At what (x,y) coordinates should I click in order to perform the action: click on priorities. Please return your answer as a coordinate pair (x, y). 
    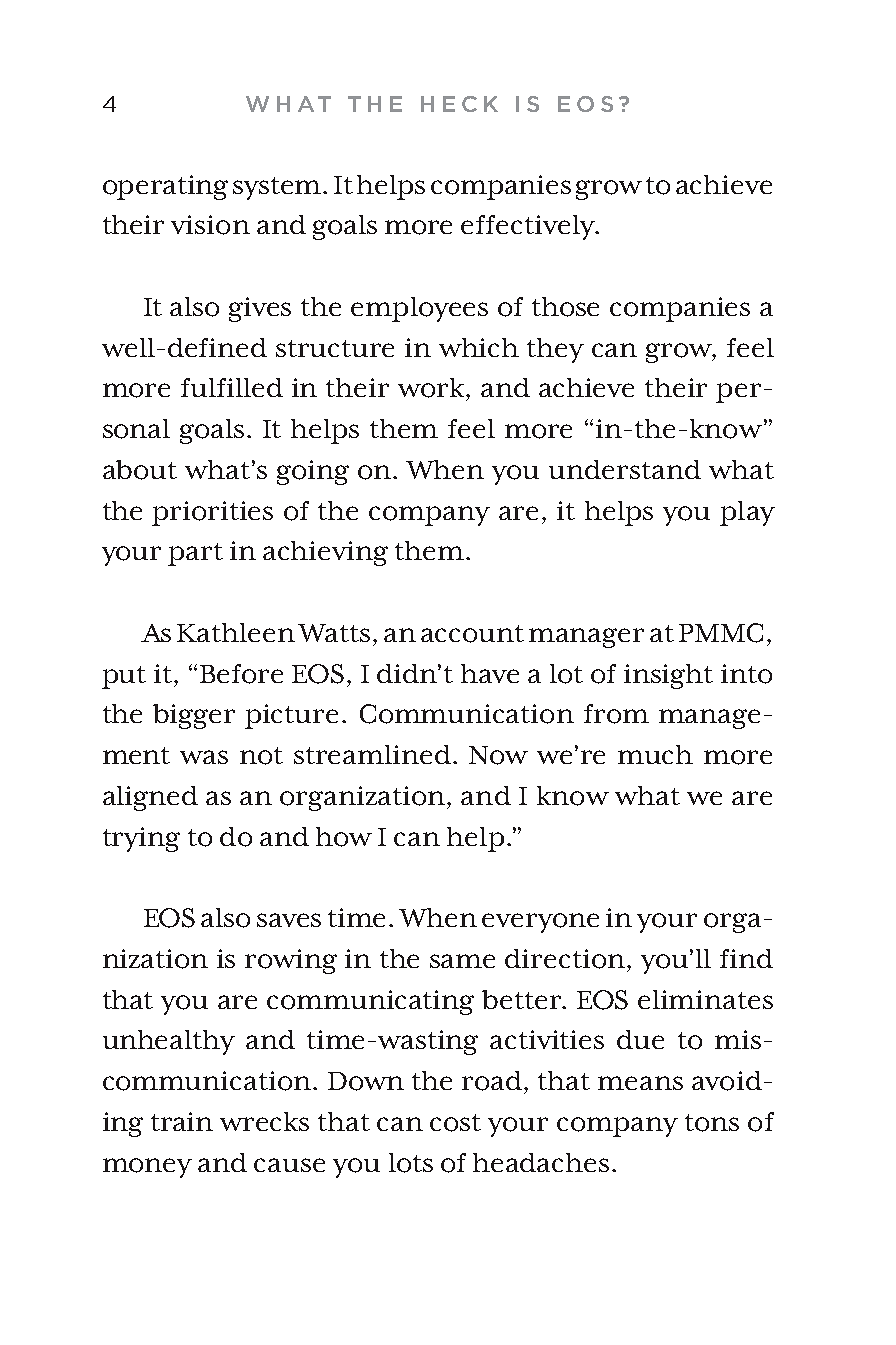
    Looking at the image, I should click on (212, 513).
